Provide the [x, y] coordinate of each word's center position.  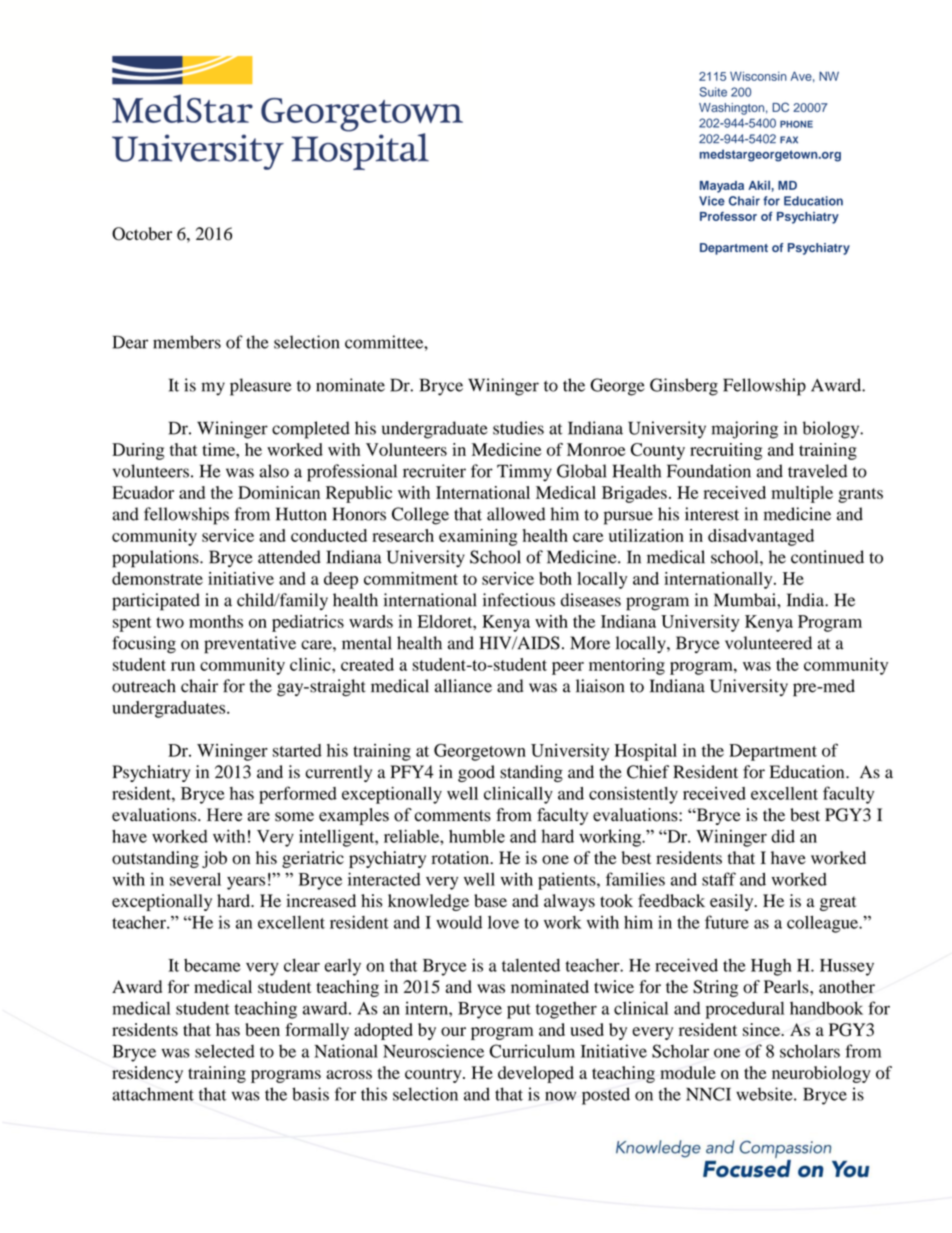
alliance [463, 686]
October [142, 234]
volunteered [768, 643]
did [783, 836]
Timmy [524, 473]
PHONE [796, 124]
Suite [713, 92]
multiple [802, 494]
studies [518, 428]
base [490, 901]
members [187, 342]
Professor [728, 216]
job [214, 859]
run [183, 666]
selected [225, 1051]
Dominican [279, 492]
